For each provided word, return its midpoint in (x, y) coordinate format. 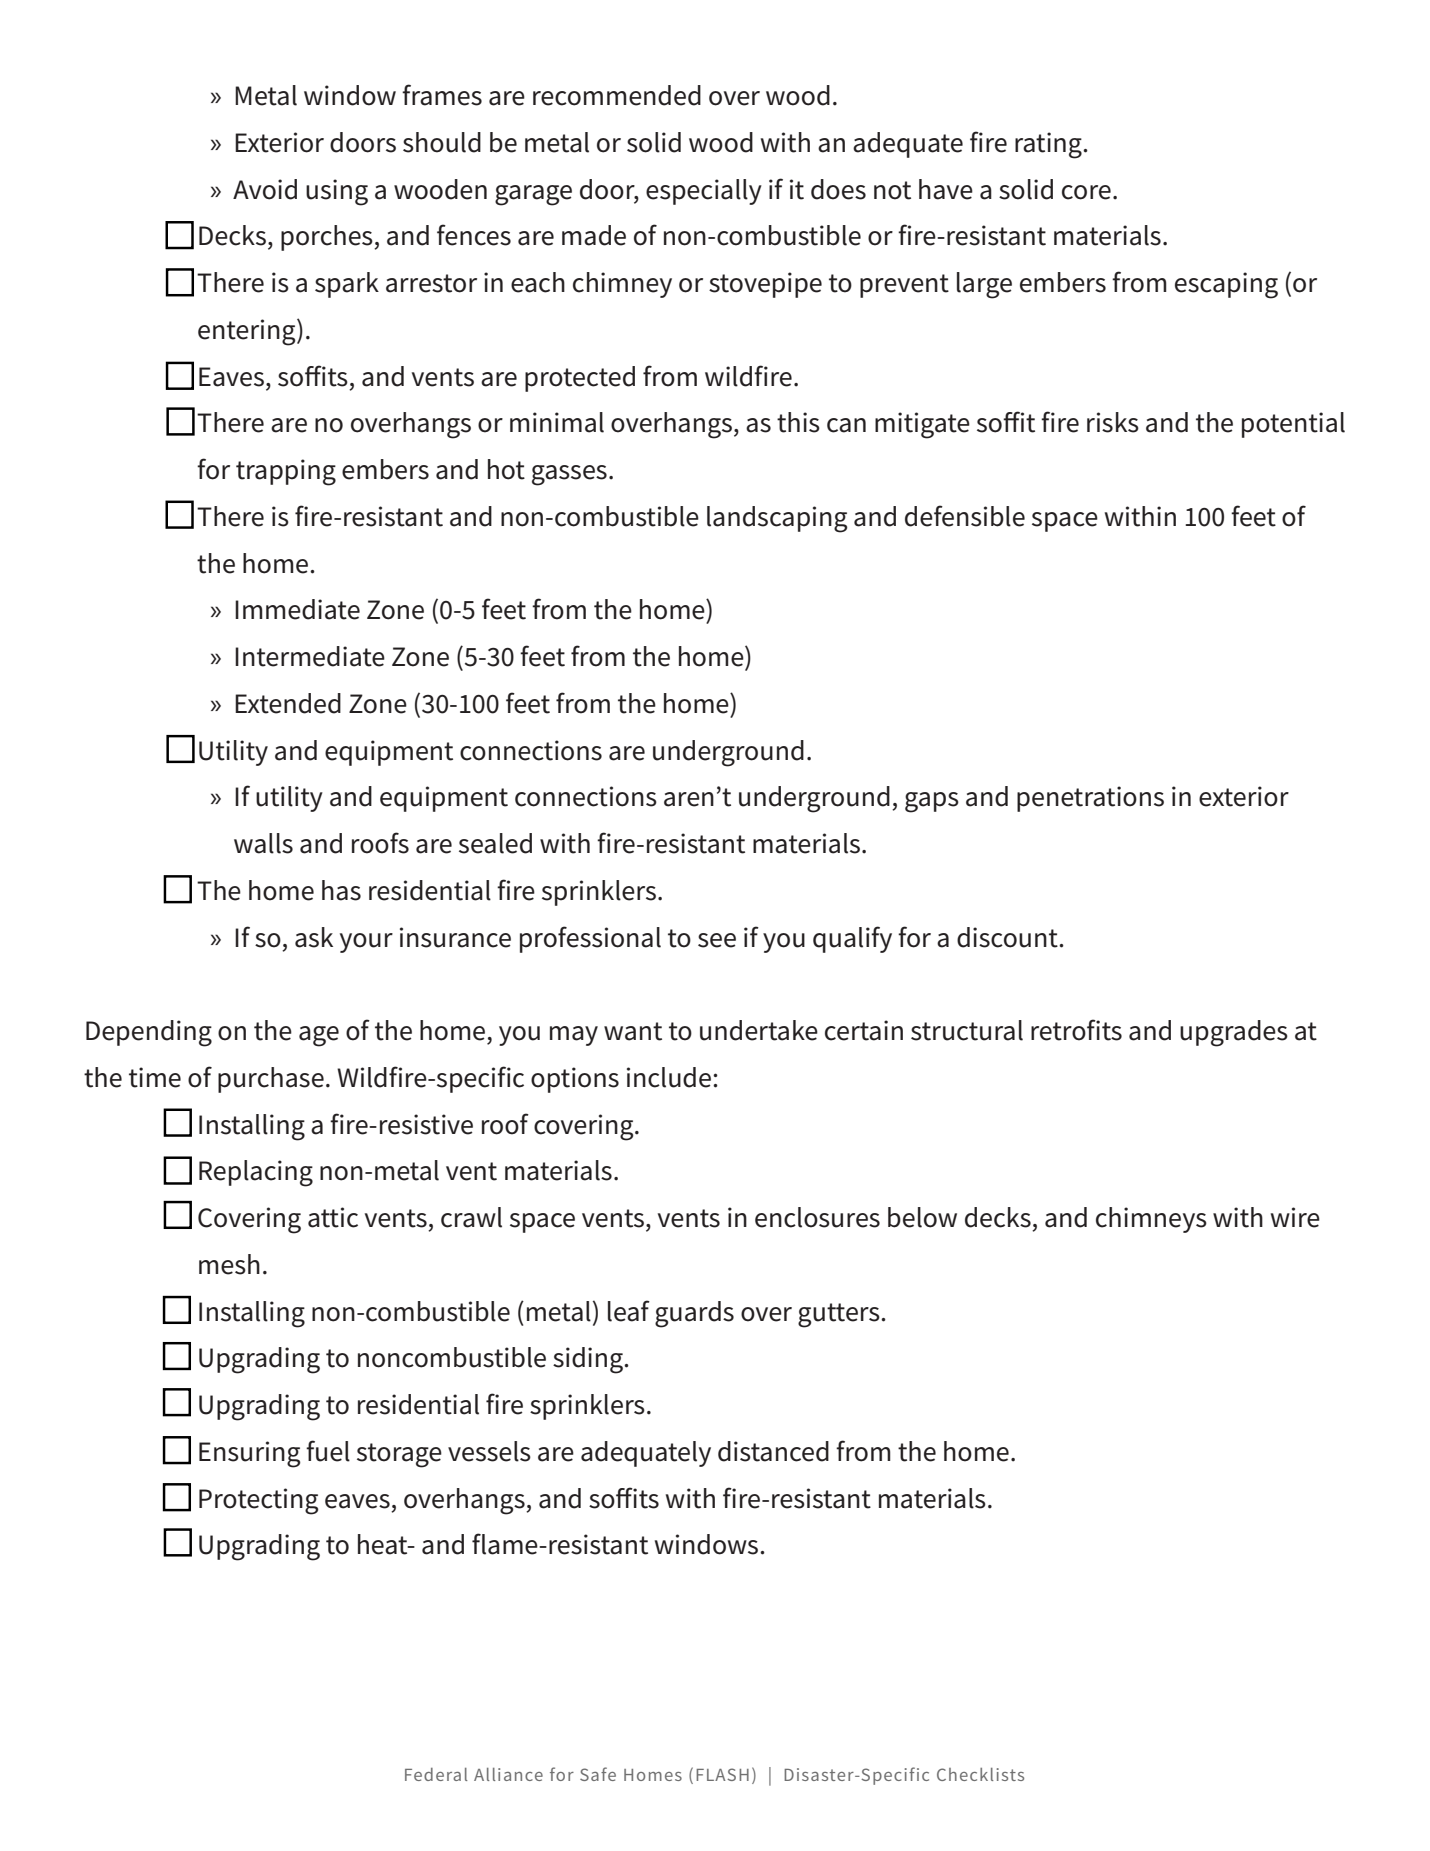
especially (704, 192)
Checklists (980, 1774)
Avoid (265, 189)
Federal (436, 1774)
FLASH (722, 1774)
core (1086, 192)
